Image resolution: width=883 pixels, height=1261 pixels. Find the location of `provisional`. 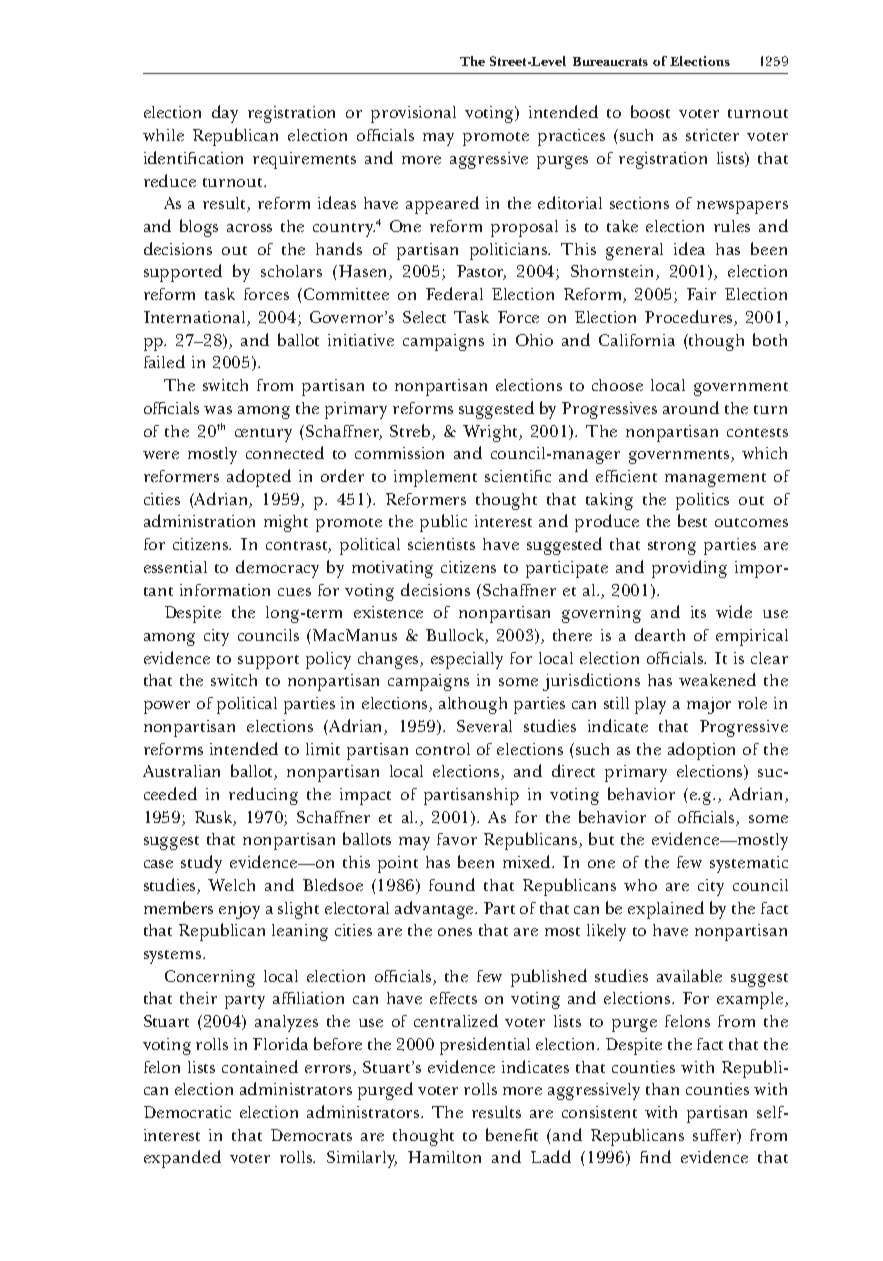

provisional is located at coordinates (413, 114).
